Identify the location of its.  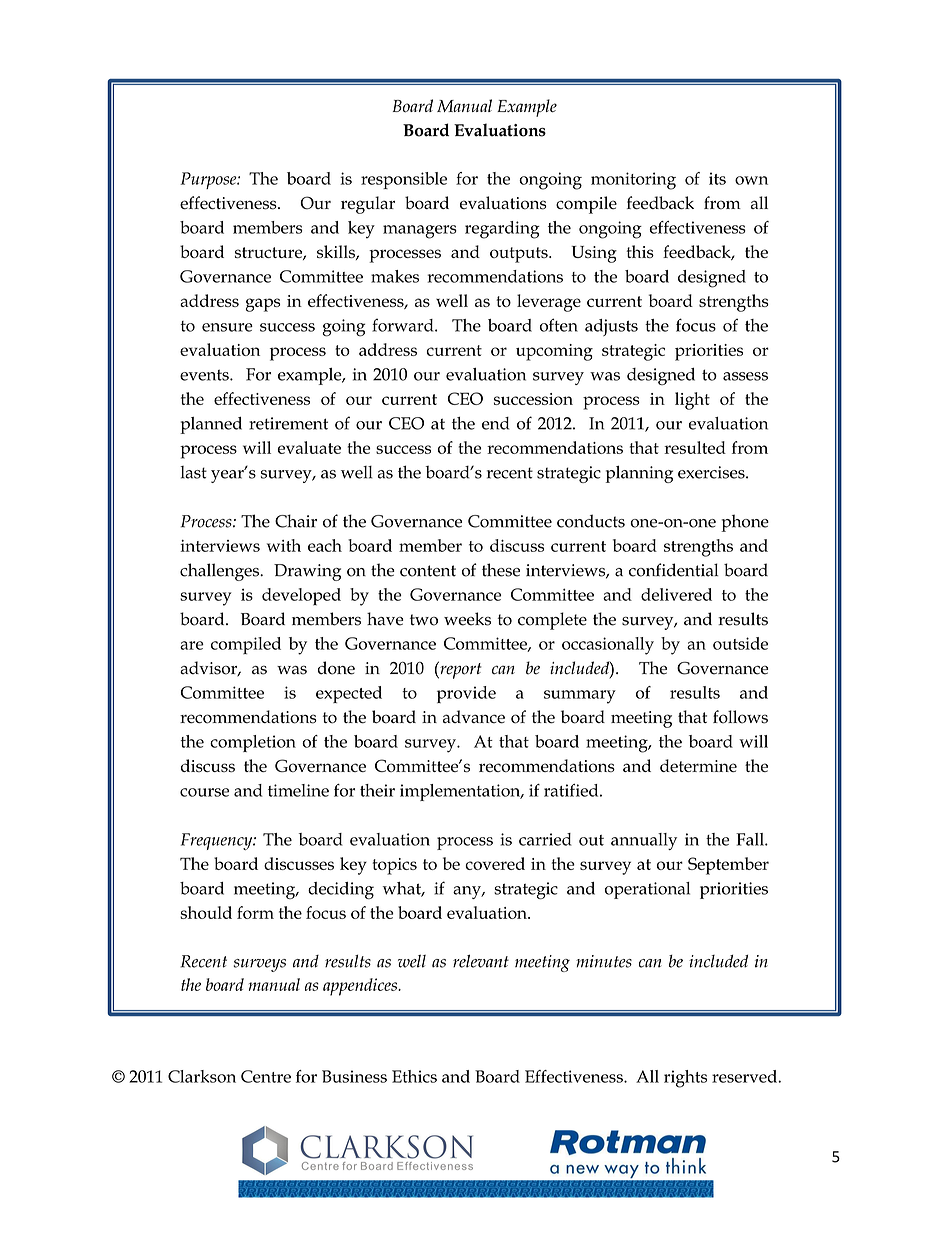
(717, 178).
